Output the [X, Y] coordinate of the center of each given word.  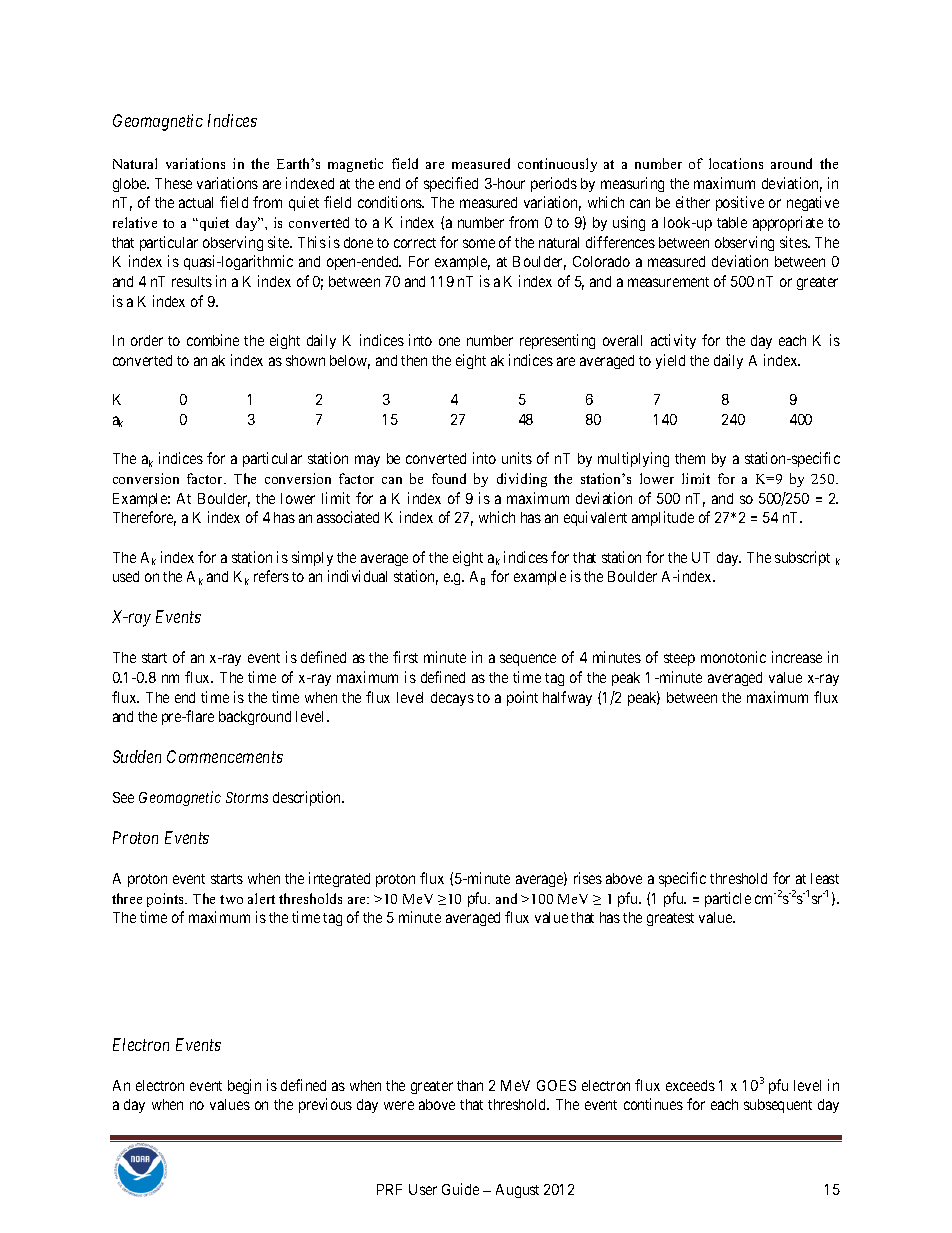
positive [740, 203]
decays [452, 699]
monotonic [733, 657]
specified [451, 184]
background [255, 718]
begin [244, 1086]
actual [196, 202]
